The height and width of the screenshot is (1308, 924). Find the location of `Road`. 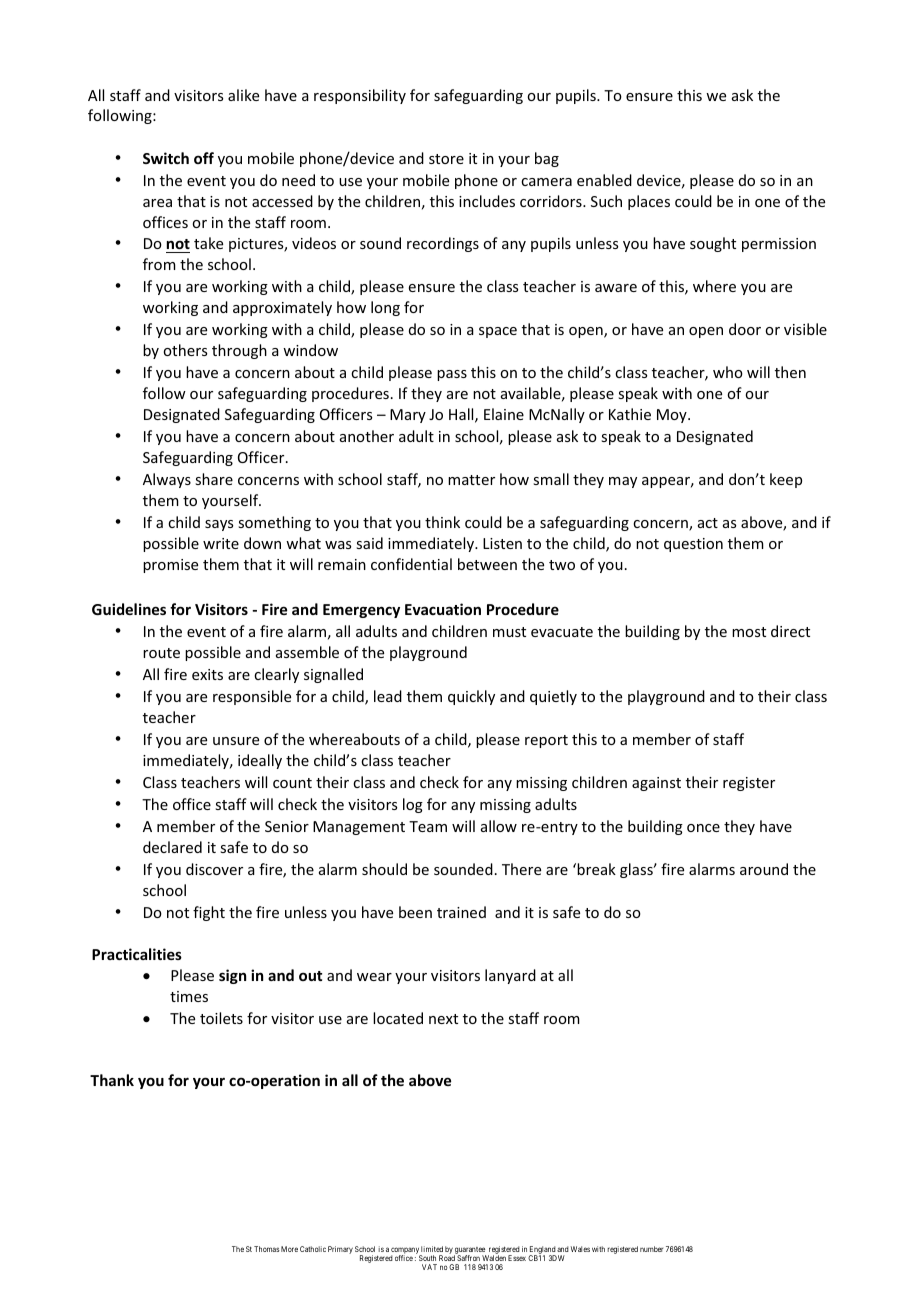

Road is located at coordinates (447, 1258).
